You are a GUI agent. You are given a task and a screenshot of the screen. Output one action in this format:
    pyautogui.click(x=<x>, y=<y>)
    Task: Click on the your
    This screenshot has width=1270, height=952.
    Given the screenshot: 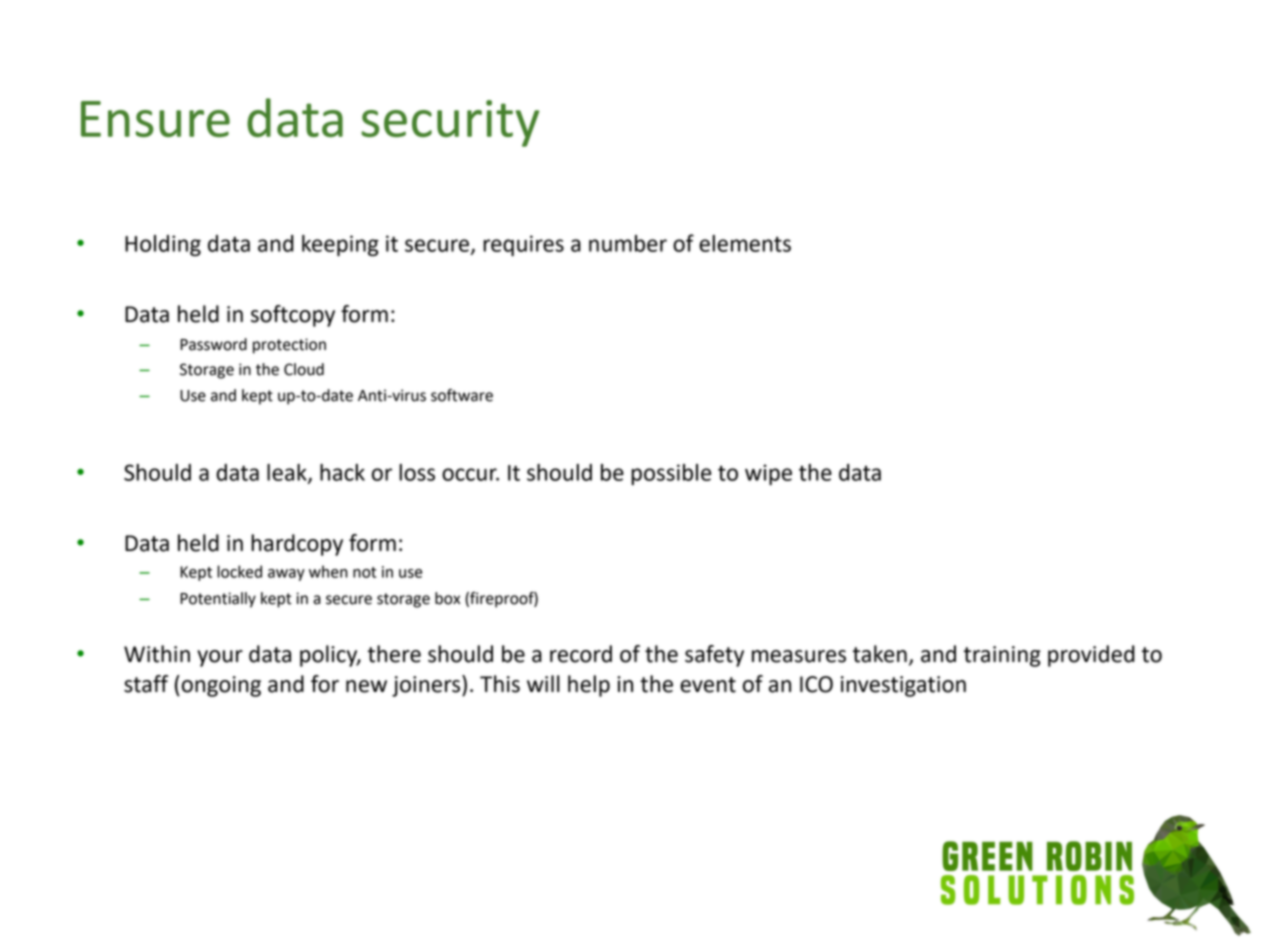 What is the action you would take?
    pyautogui.click(x=220, y=658)
